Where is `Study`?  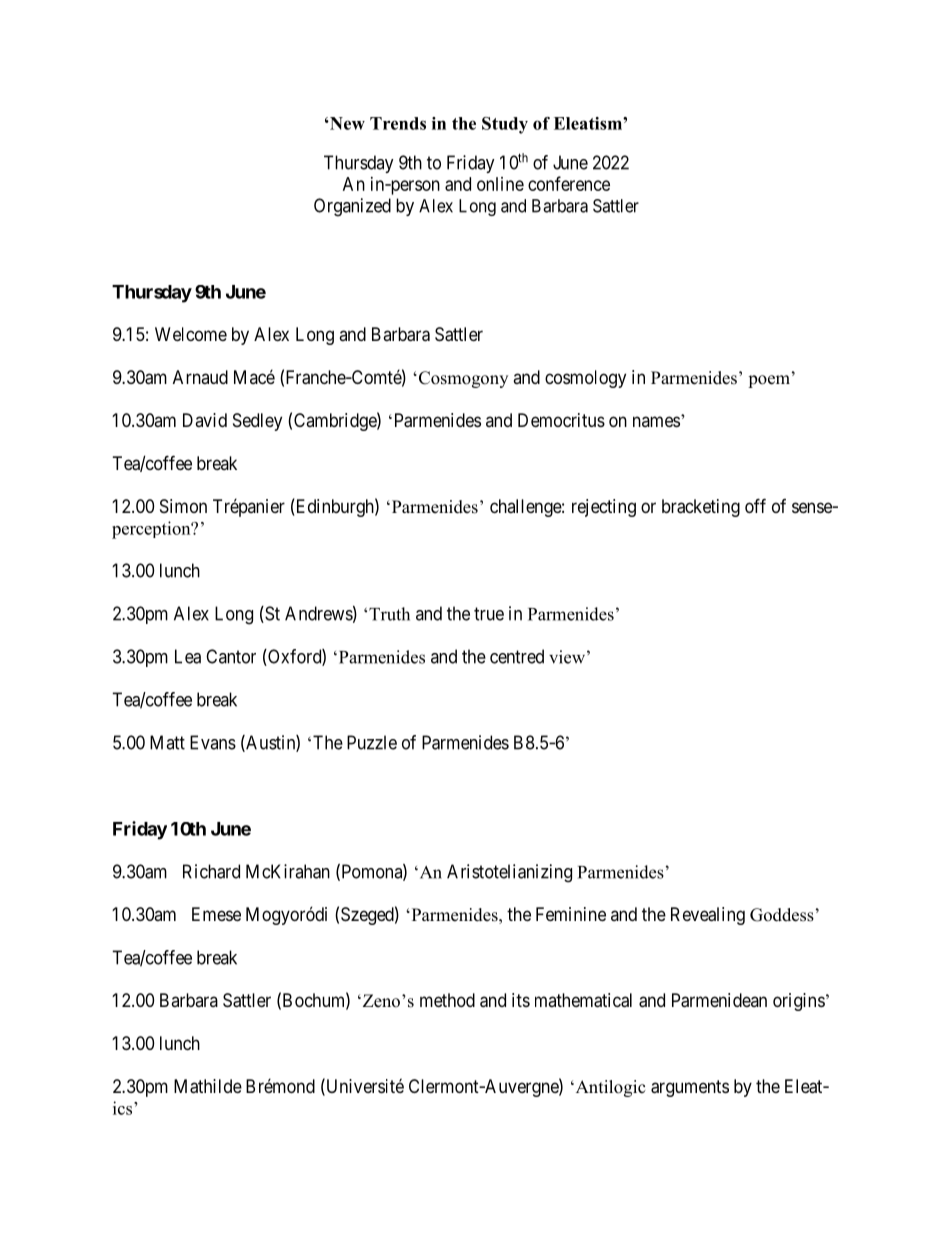 Study is located at coordinates (505, 125).
